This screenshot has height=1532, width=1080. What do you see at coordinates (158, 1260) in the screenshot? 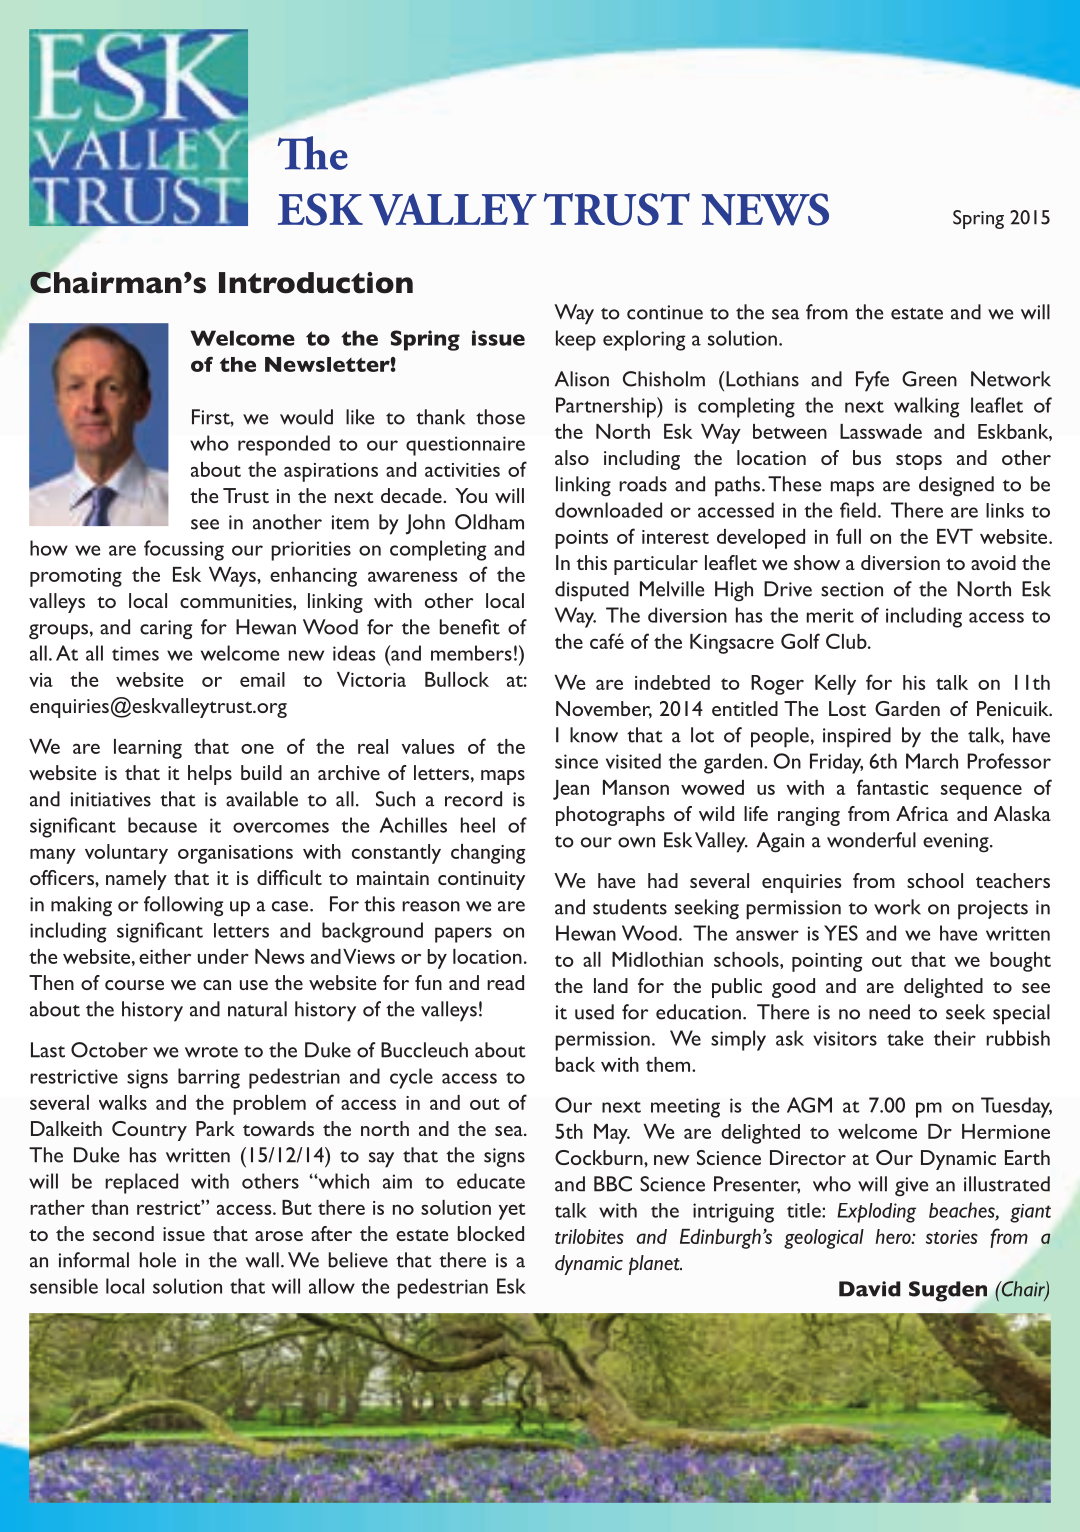
I see `hole` at bounding box center [158, 1260].
